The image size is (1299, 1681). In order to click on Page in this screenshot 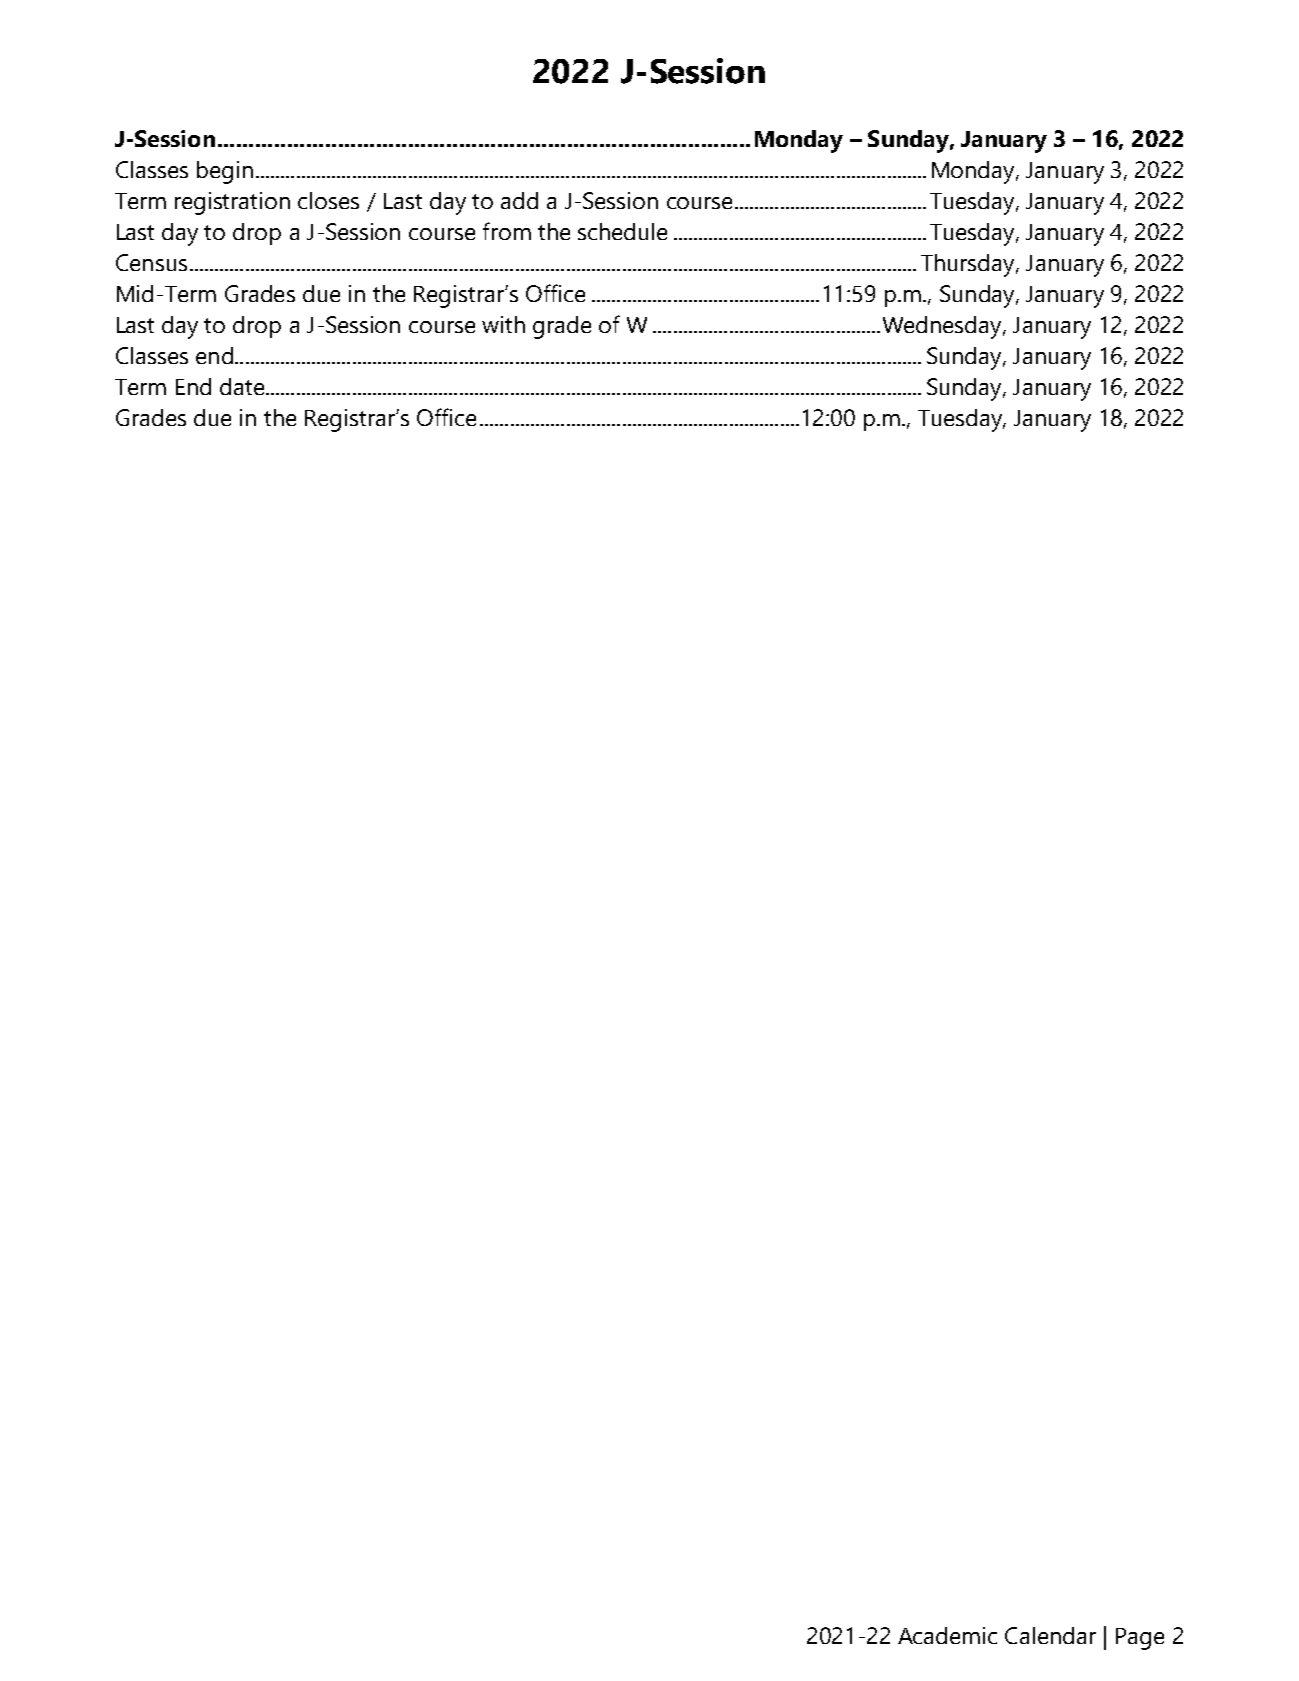, I will do `click(1140, 1639)`.
